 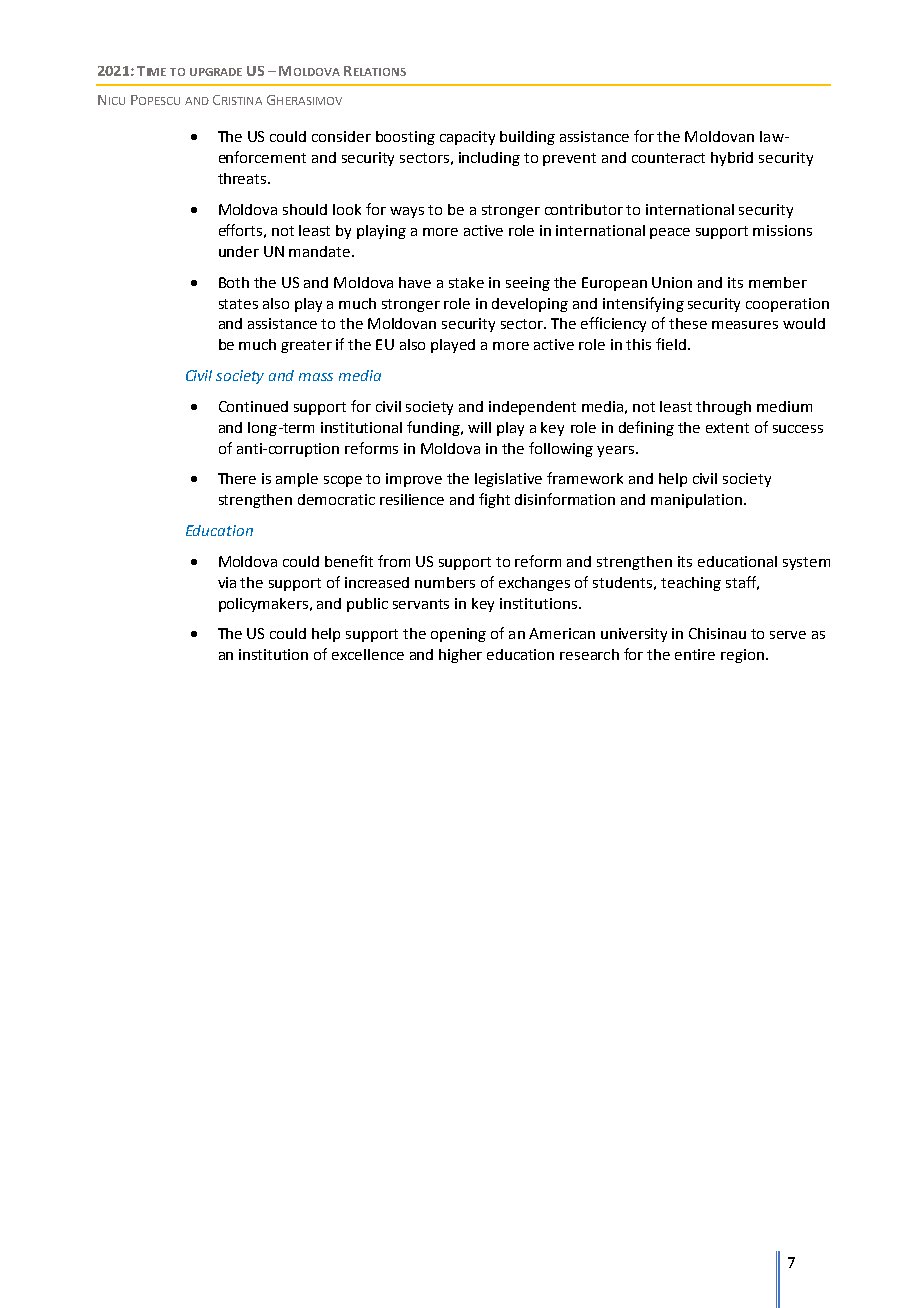 What do you see at coordinates (508, 480) in the document?
I see `legislative` at bounding box center [508, 480].
